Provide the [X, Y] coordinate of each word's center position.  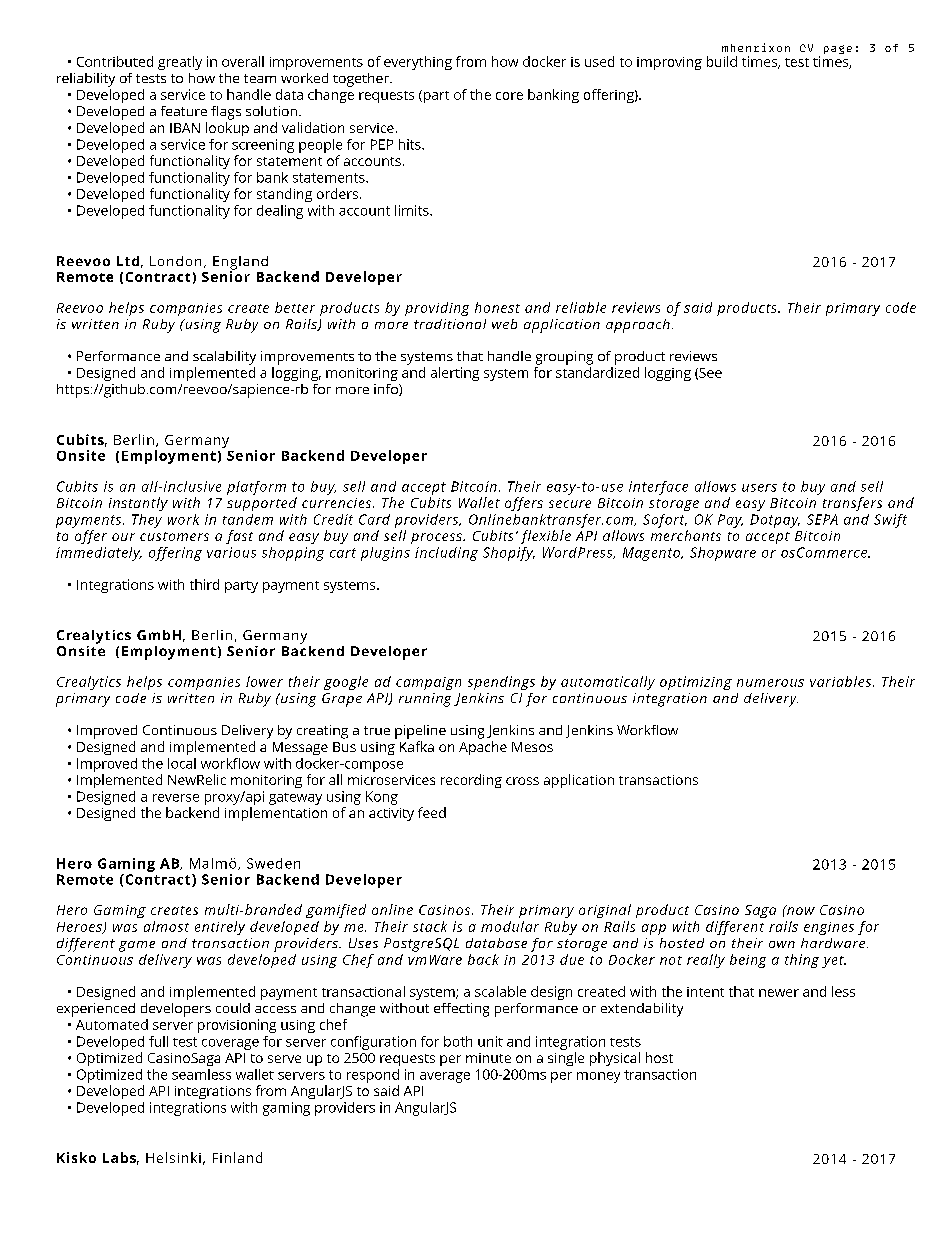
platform [256, 488]
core [509, 96]
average [445, 1077]
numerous [770, 683]
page [838, 49]
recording [471, 781]
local [182, 763]
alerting [455, 374]
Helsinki [173, 1157]
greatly [180, 63]
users [759, 488]
